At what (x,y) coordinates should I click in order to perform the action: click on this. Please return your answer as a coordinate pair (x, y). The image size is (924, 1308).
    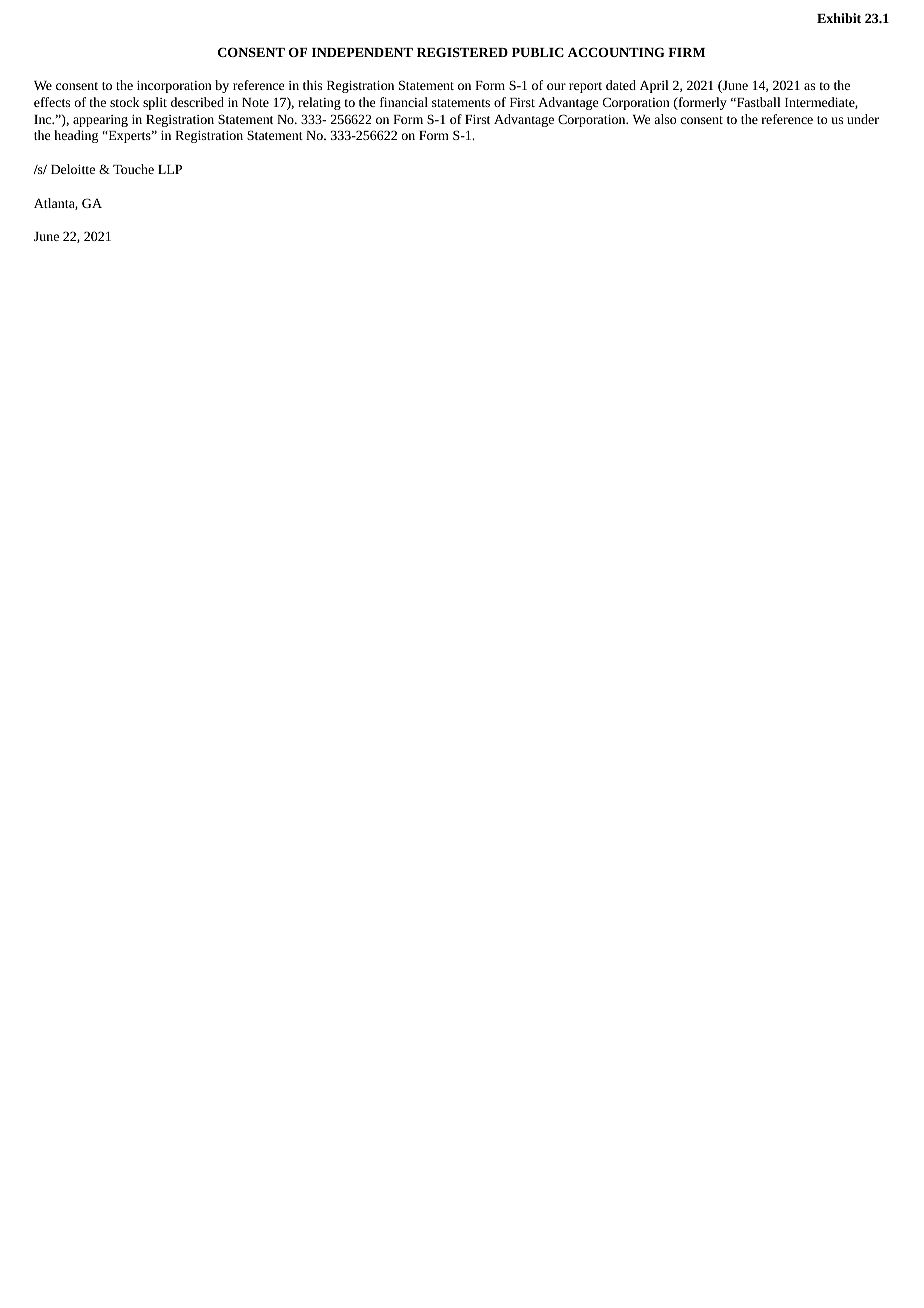
    Looking at the image, I should click on (312, 85).
